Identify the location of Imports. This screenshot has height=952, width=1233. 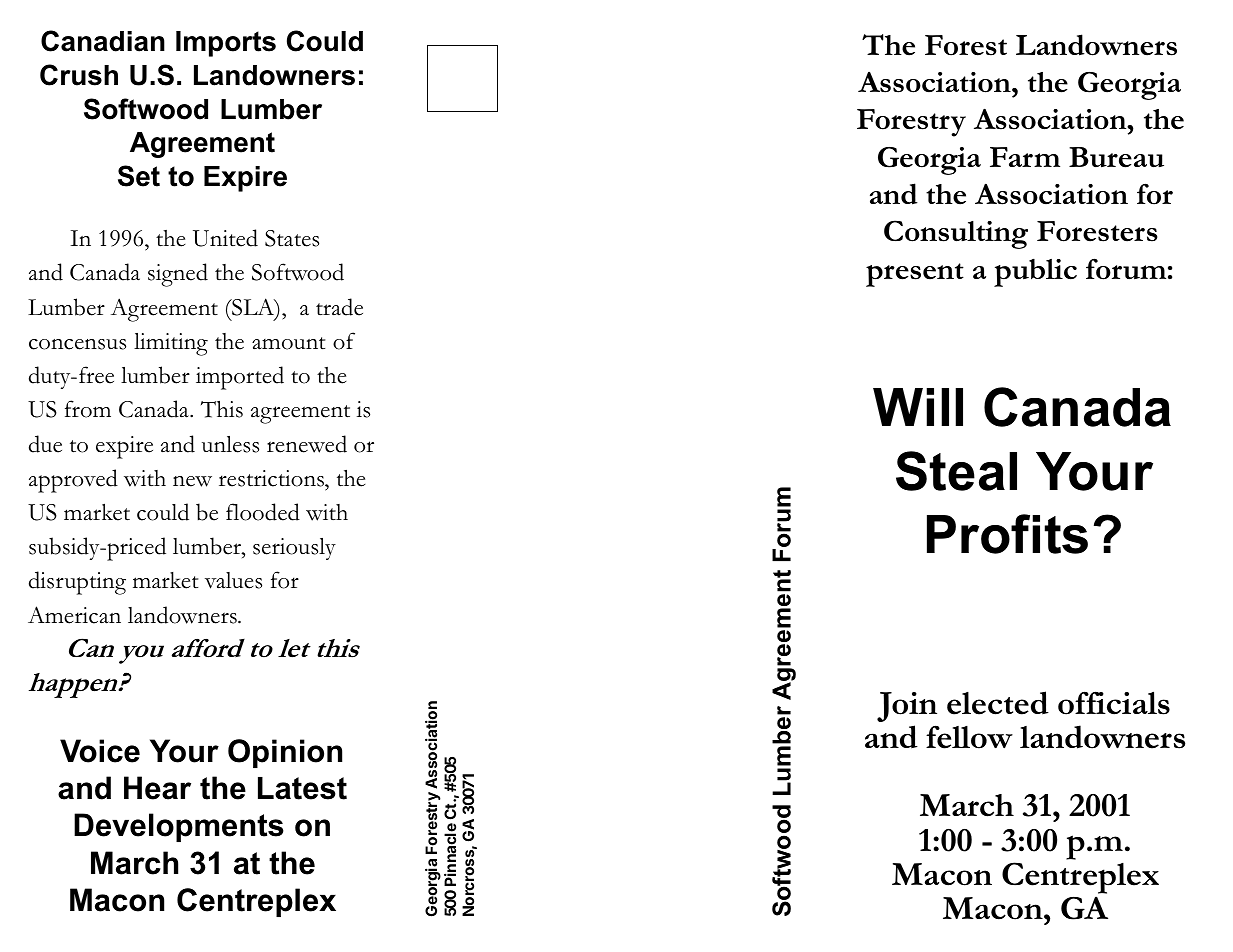
(226, 44).
